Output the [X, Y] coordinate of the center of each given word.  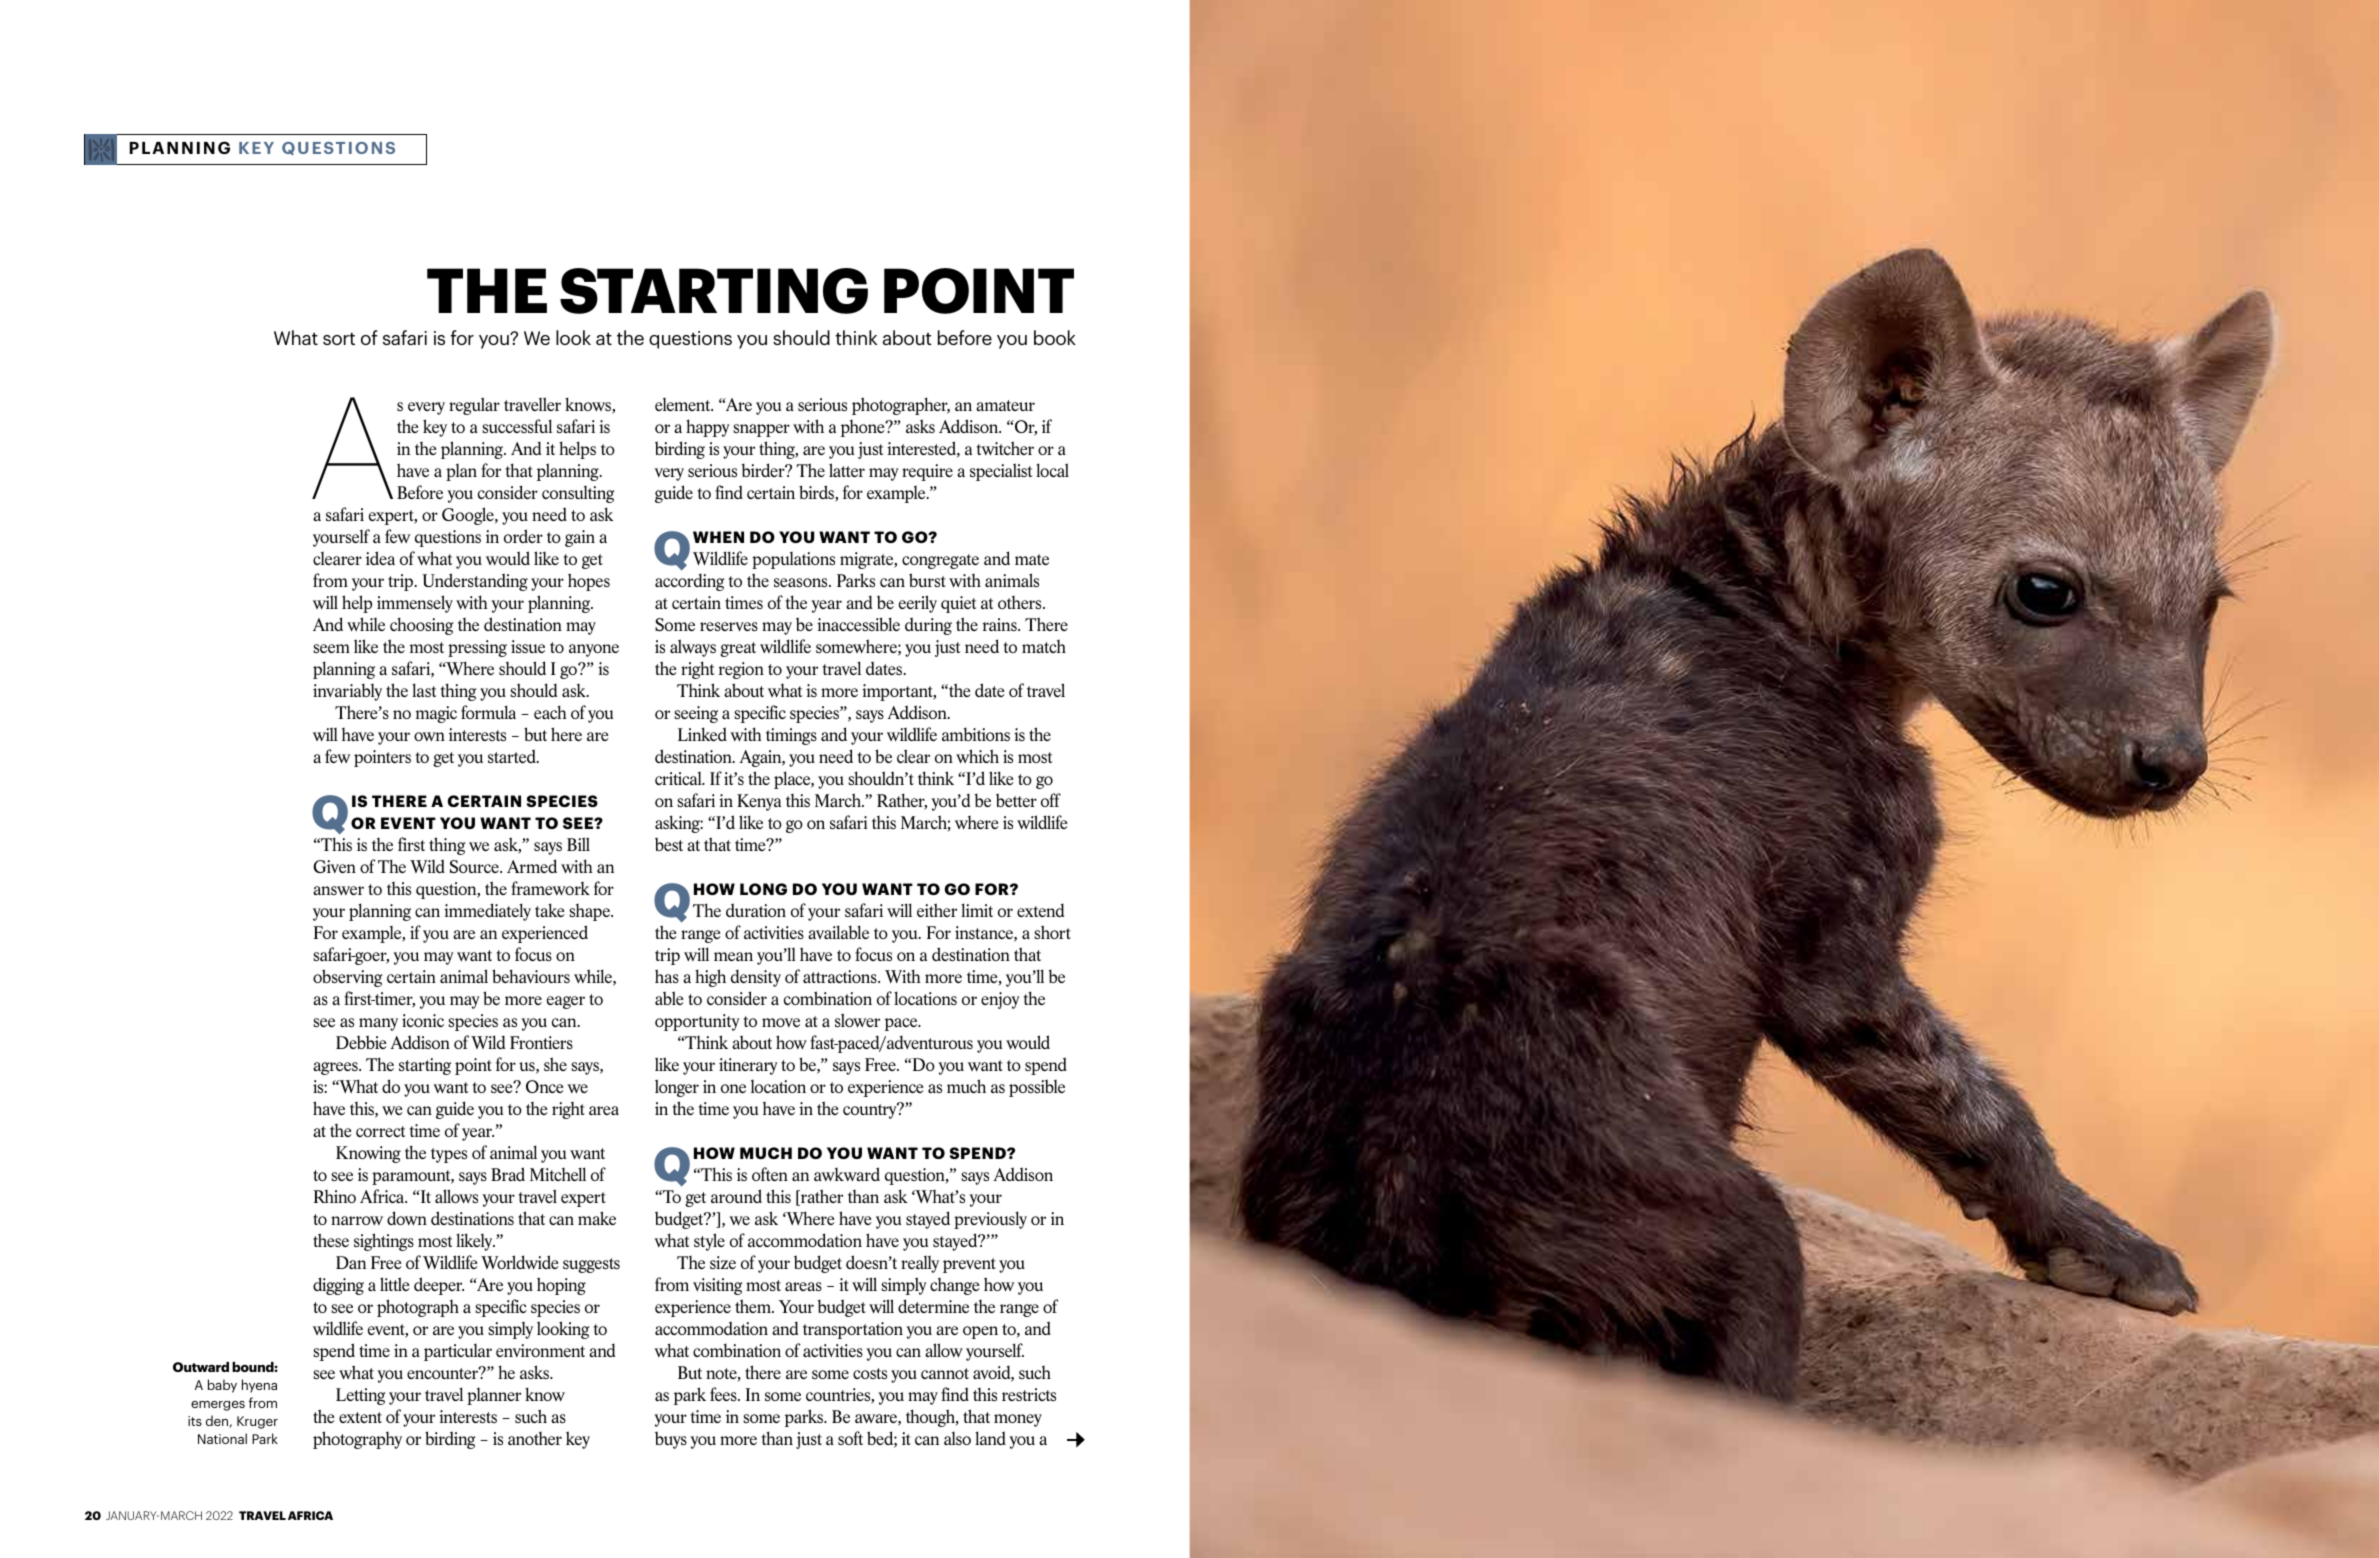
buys [671, 1440]
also [957, 1438]
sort [339, 339]
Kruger [257, 1422]
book [1055, 337]
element [684, 404]
